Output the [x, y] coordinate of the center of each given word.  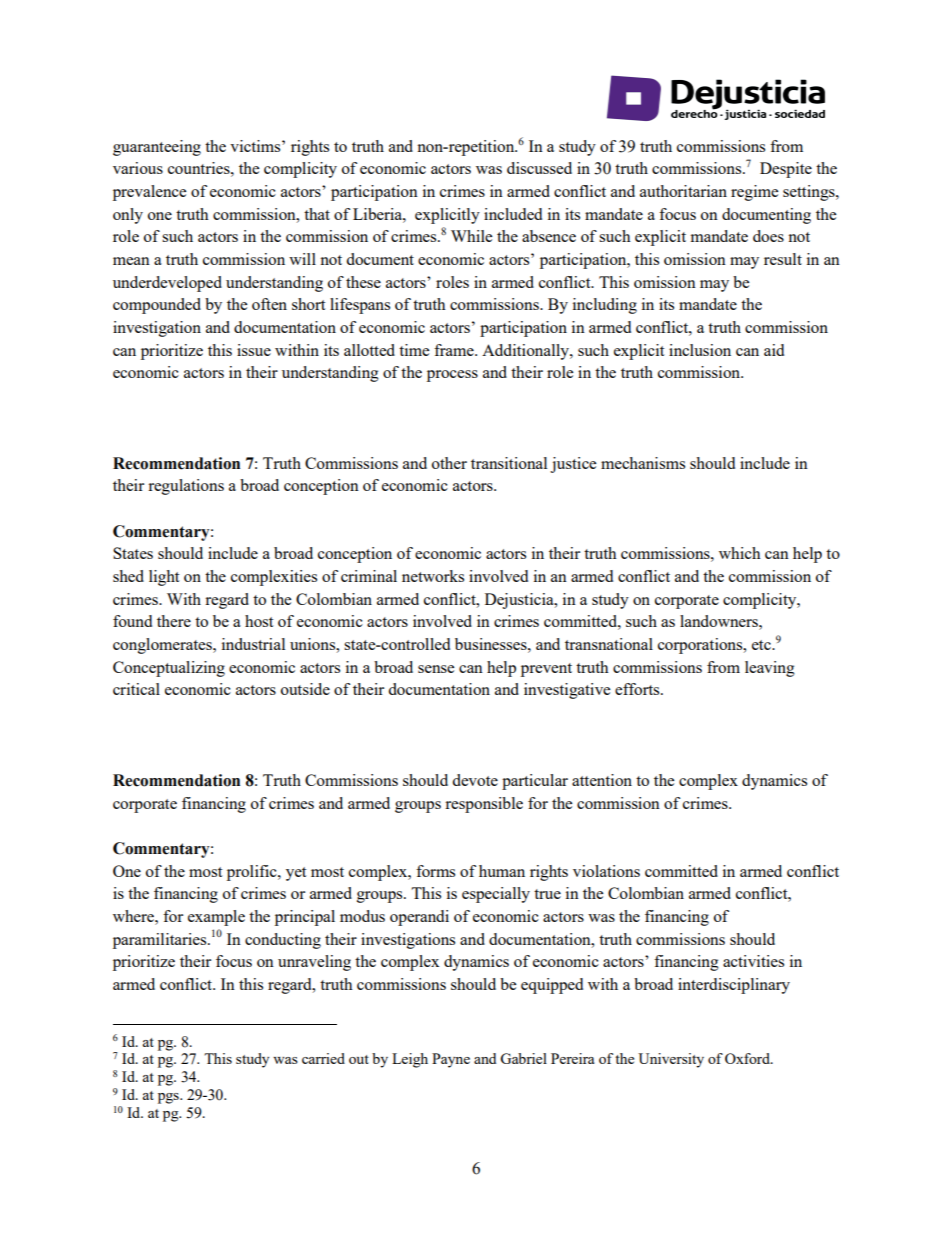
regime [754, 193]
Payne [451, 1060]
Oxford [748, 1058]
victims [256, 146]
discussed [539, 168]
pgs [169, 1098]
